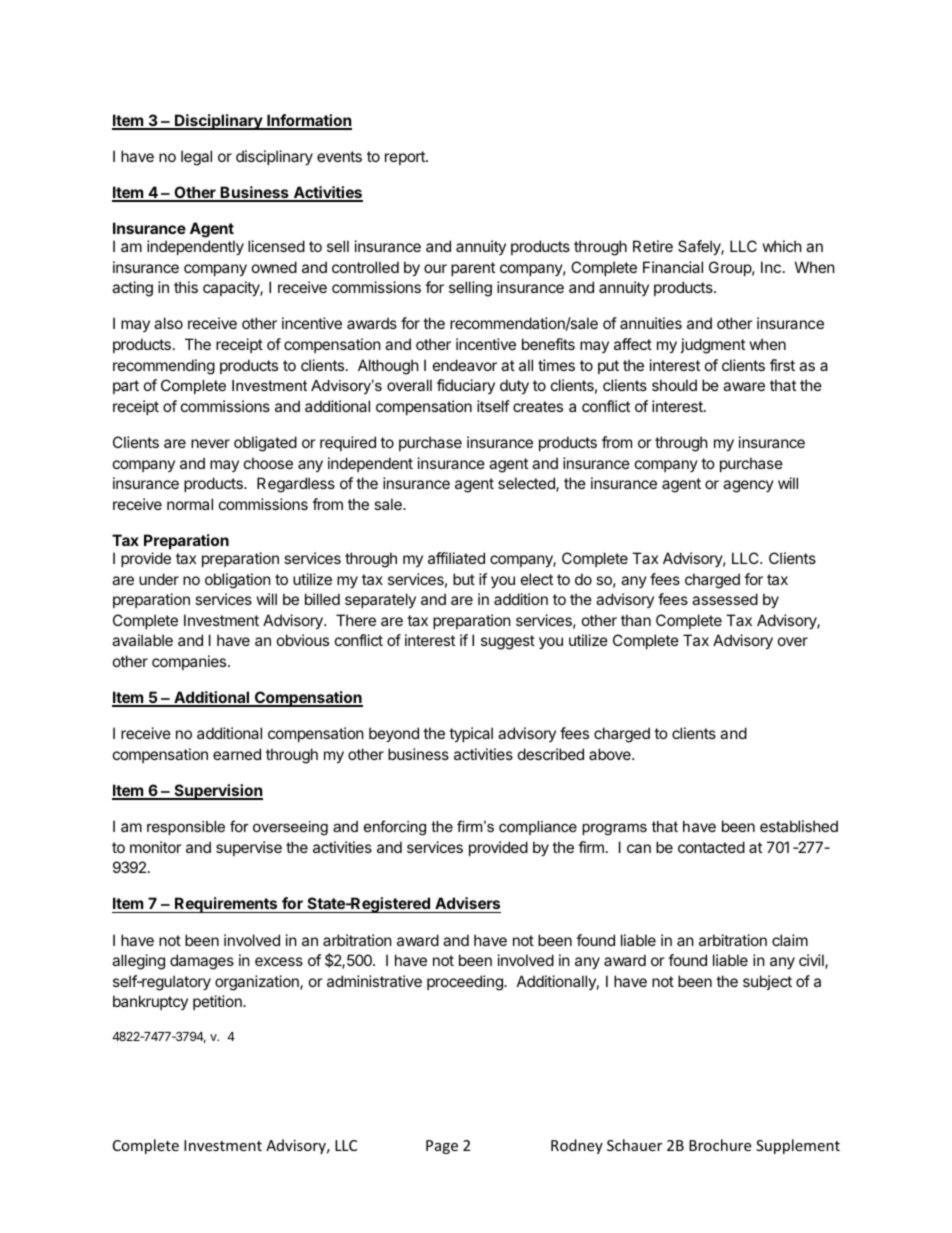 The height and width of the image is (1233, 952). What do you see at coordinates (406, 158) in the image?
I see `report` at bounding box center [406, 158].
